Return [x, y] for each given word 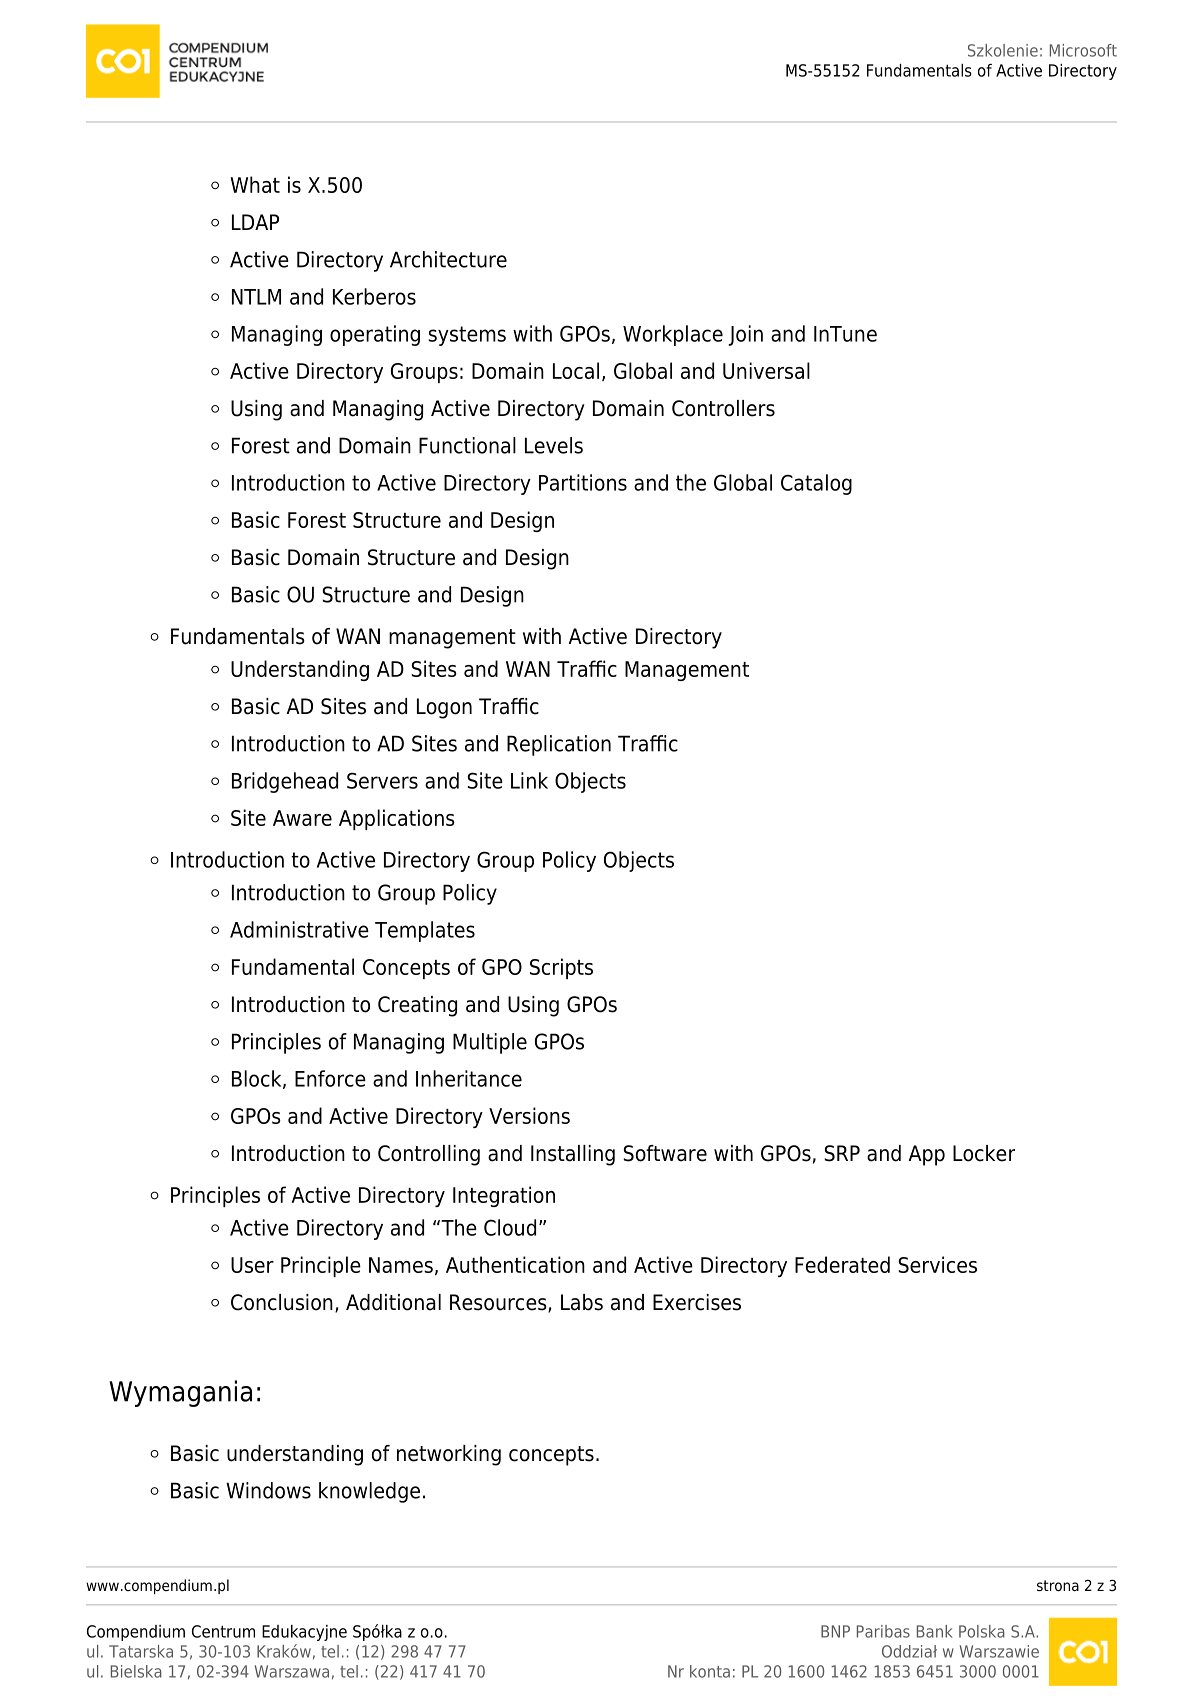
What [255, 184]
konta [710, 1671]
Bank [935, 1631]
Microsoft [1083, 50]
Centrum [223, 1631]
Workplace [673, 335]
